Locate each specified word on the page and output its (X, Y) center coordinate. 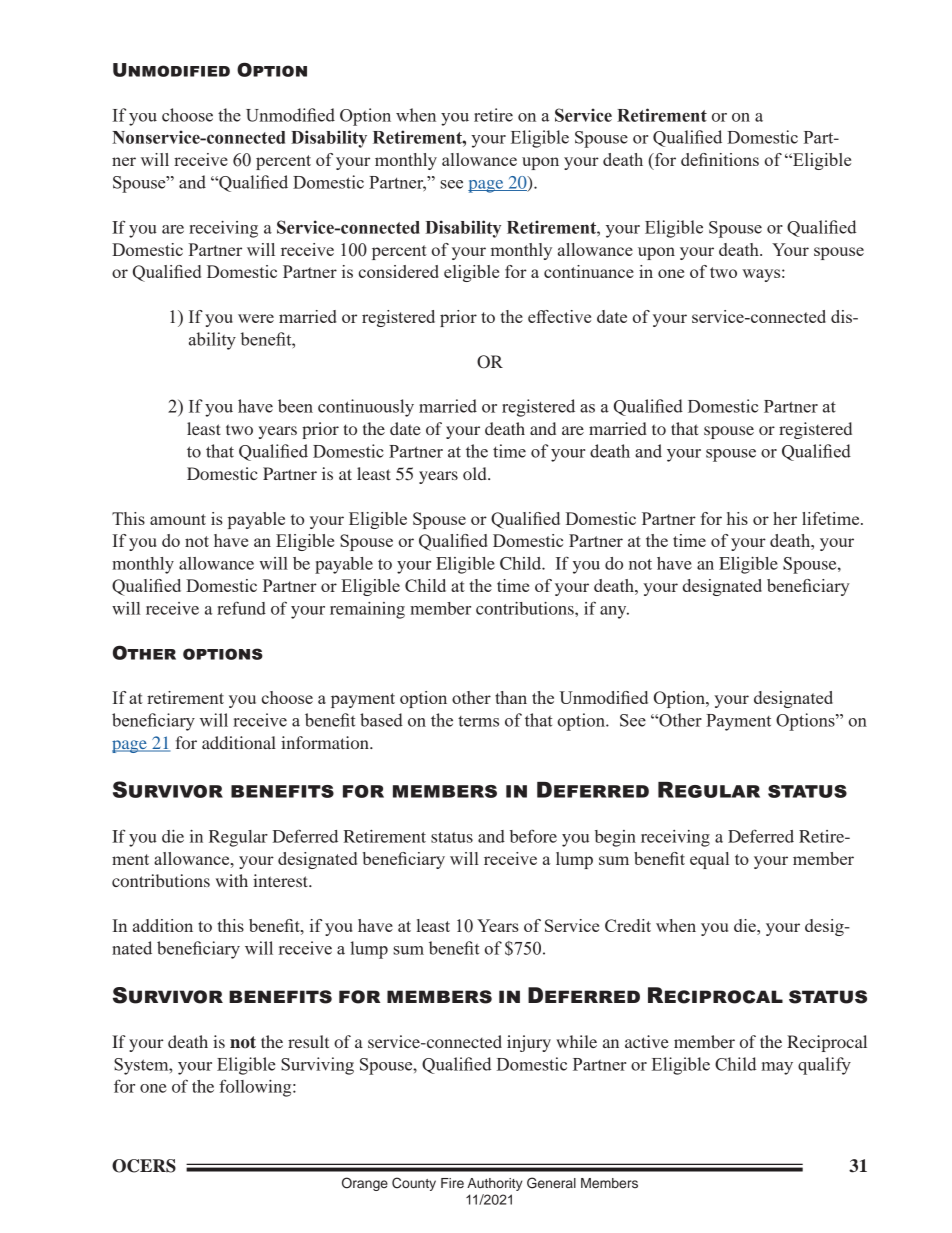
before (533, 836)
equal (709, 860)
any (614, 612)
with (232, 880)
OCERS (144, 1166)
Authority (495, 1184)
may (777, 1068)
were (256, 318)
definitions (720, 159)
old (476, 473)
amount (178, 519)
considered (399, 271)
